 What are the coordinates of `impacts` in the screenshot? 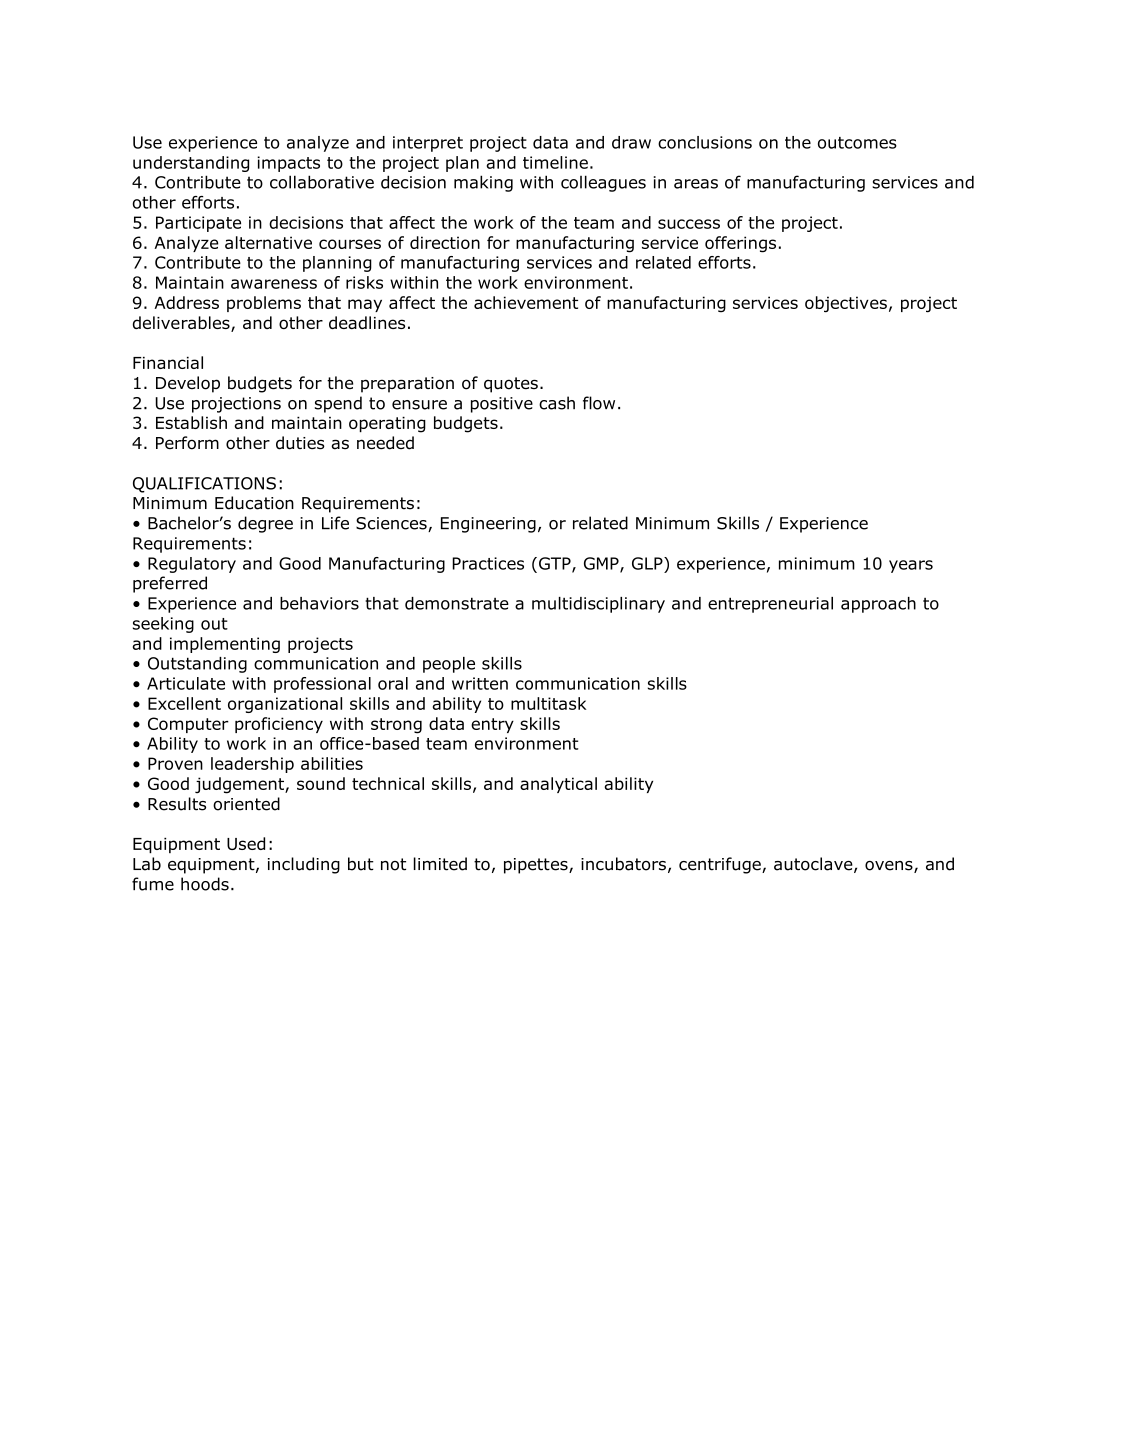 It's located at (288, 164).
